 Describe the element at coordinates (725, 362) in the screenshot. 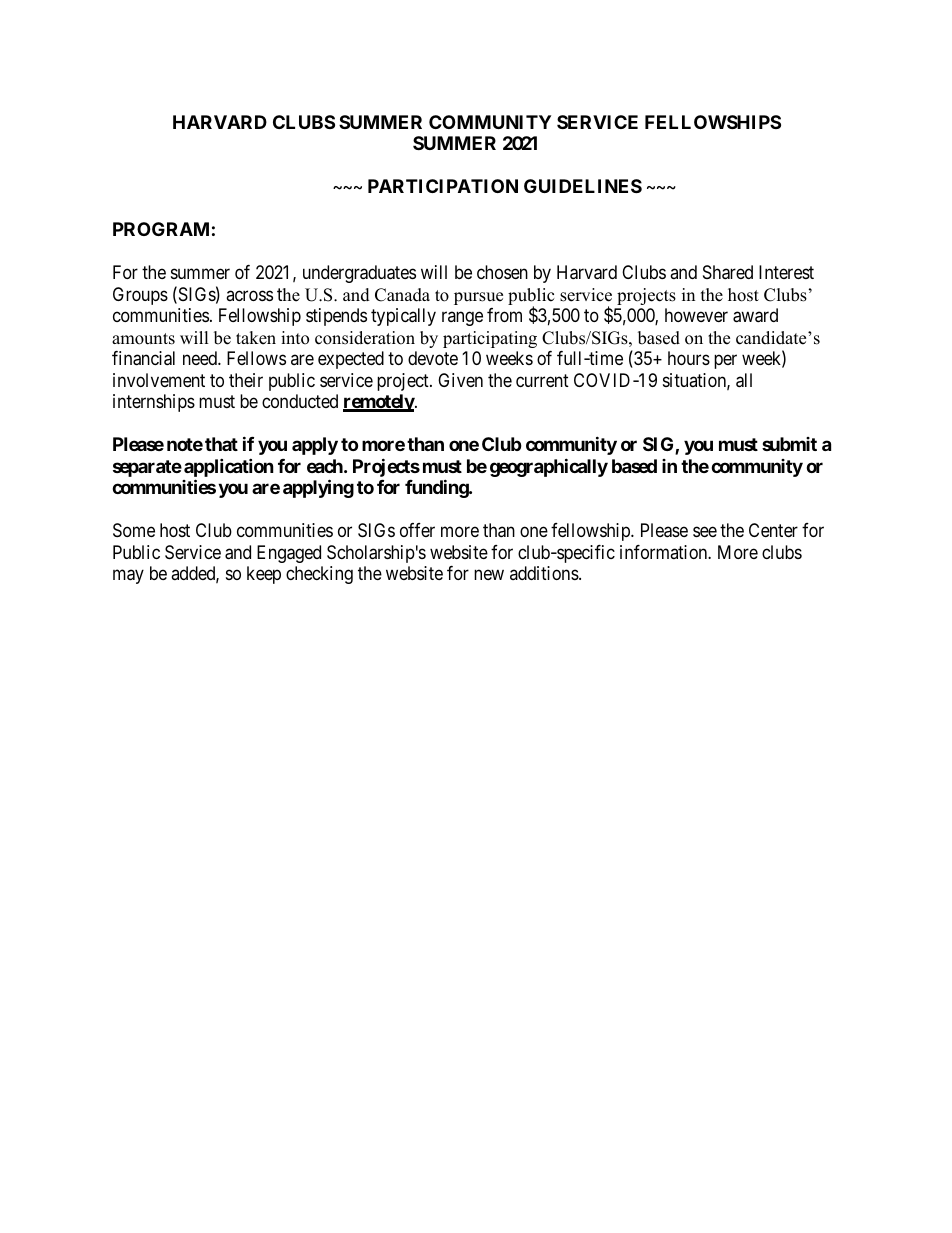

I see `per` at that location.
